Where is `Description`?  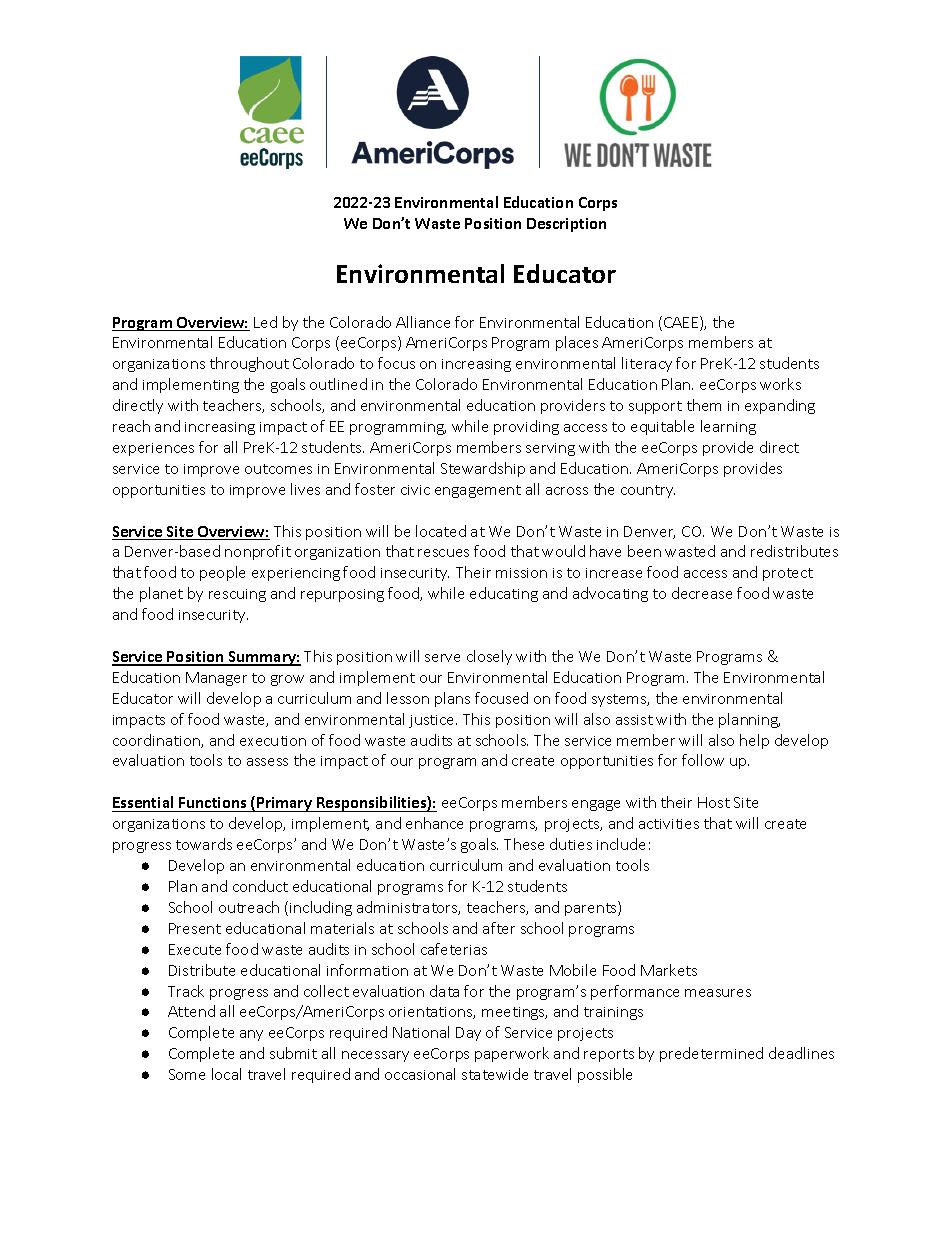 Description is located at coordinates (566, 225).
